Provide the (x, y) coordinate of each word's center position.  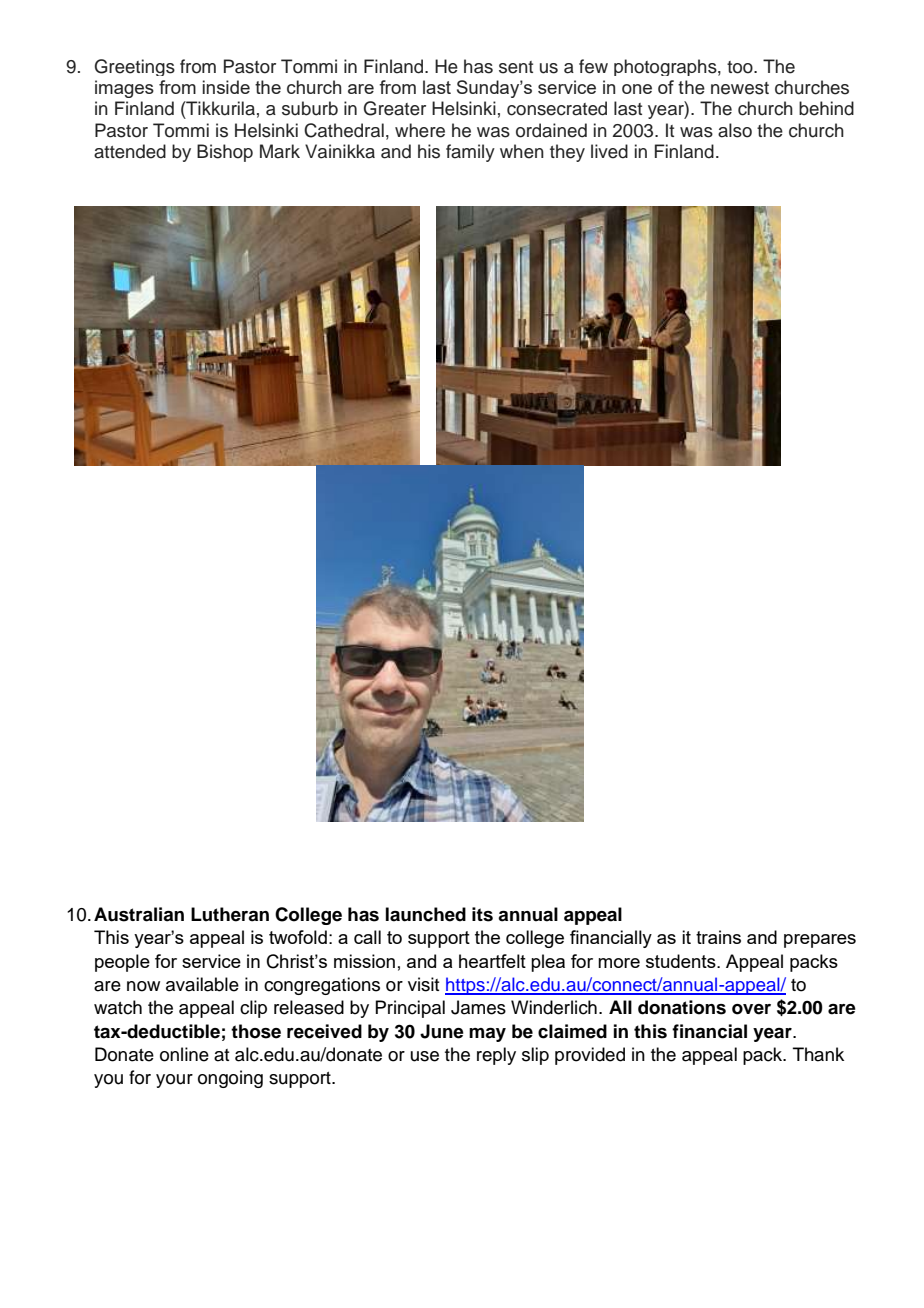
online (184, 1054)
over (751, 1009)
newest (740, 88)
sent (516, 67)
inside (226, 87)
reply (496, 1056)
